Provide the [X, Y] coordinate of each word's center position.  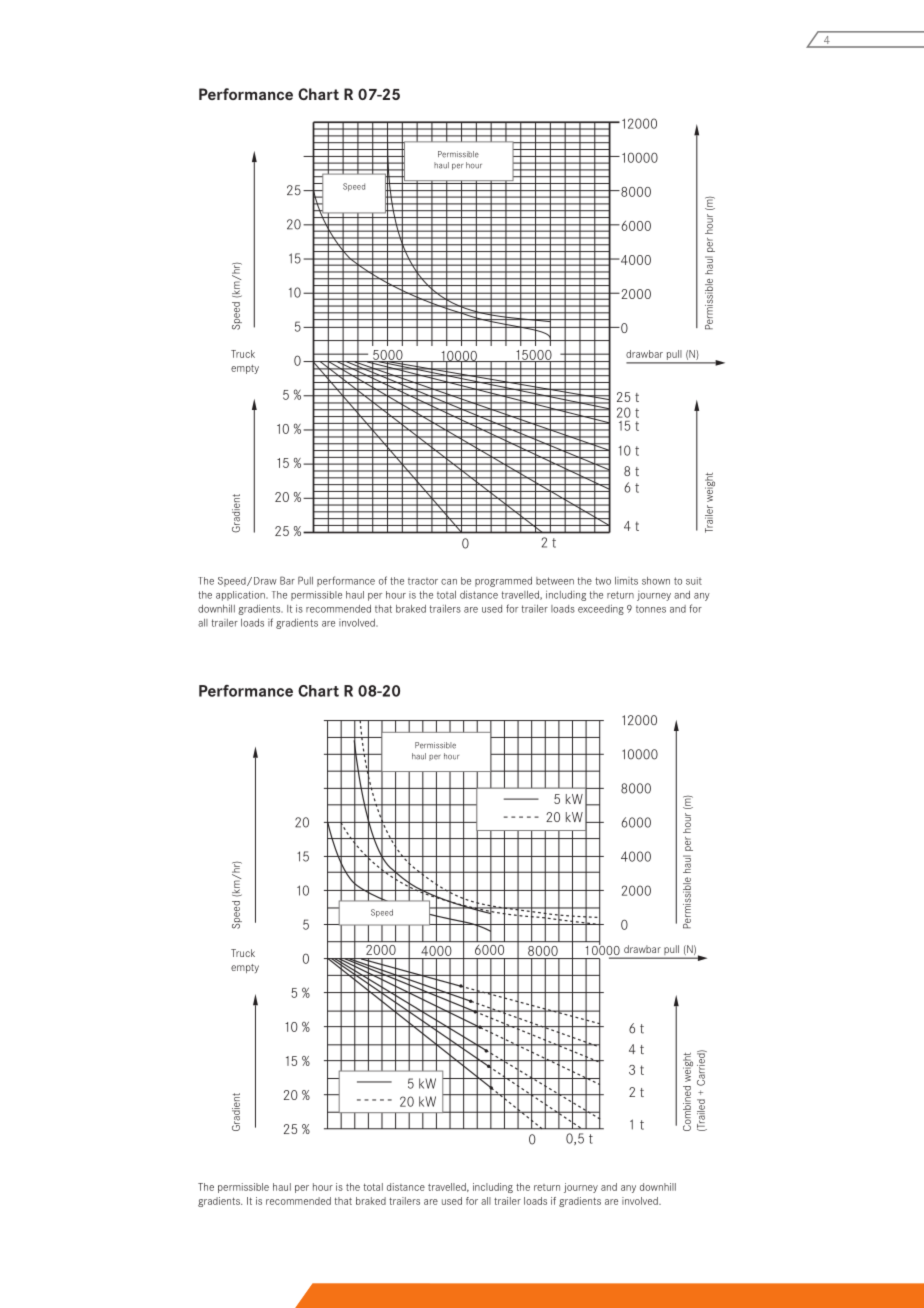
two [603, 581]
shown [656, 581]
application [241, 596]
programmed [503, 582]
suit [694, 581]
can [449, 582]
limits [626, 581]
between [555, 581]
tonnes [651, 609]
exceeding [601, 609]
